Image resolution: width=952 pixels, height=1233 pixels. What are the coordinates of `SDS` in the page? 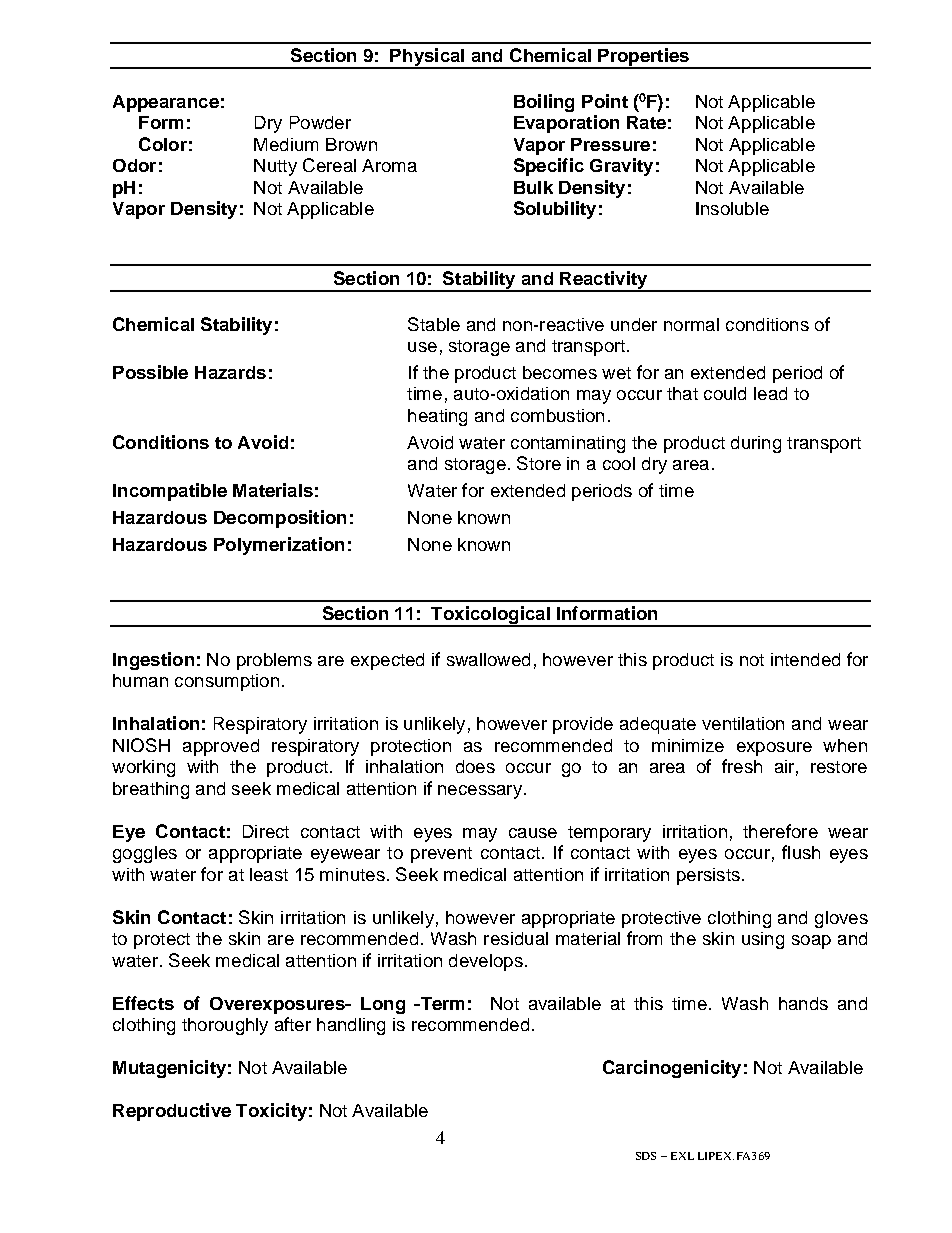 It's located at (646, 1156).
